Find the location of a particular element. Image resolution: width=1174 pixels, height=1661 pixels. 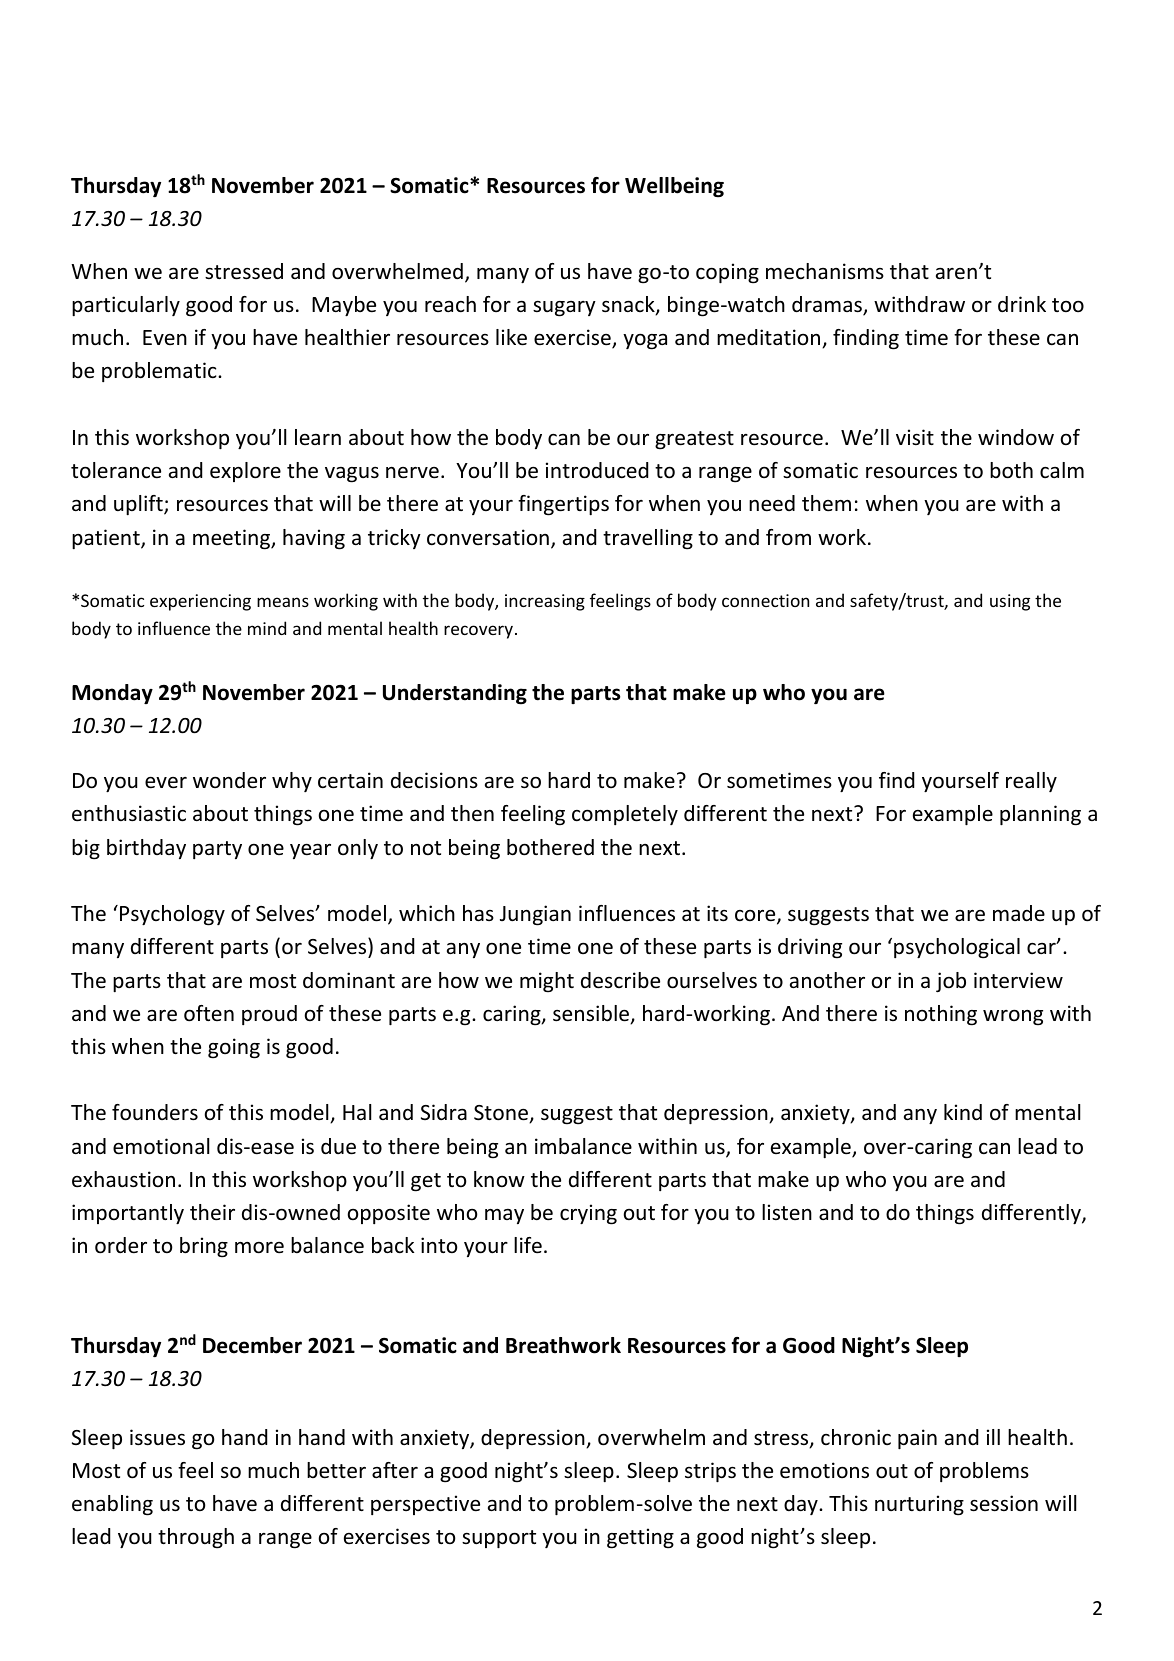

Understanding is located at coordinates (455, 694).
